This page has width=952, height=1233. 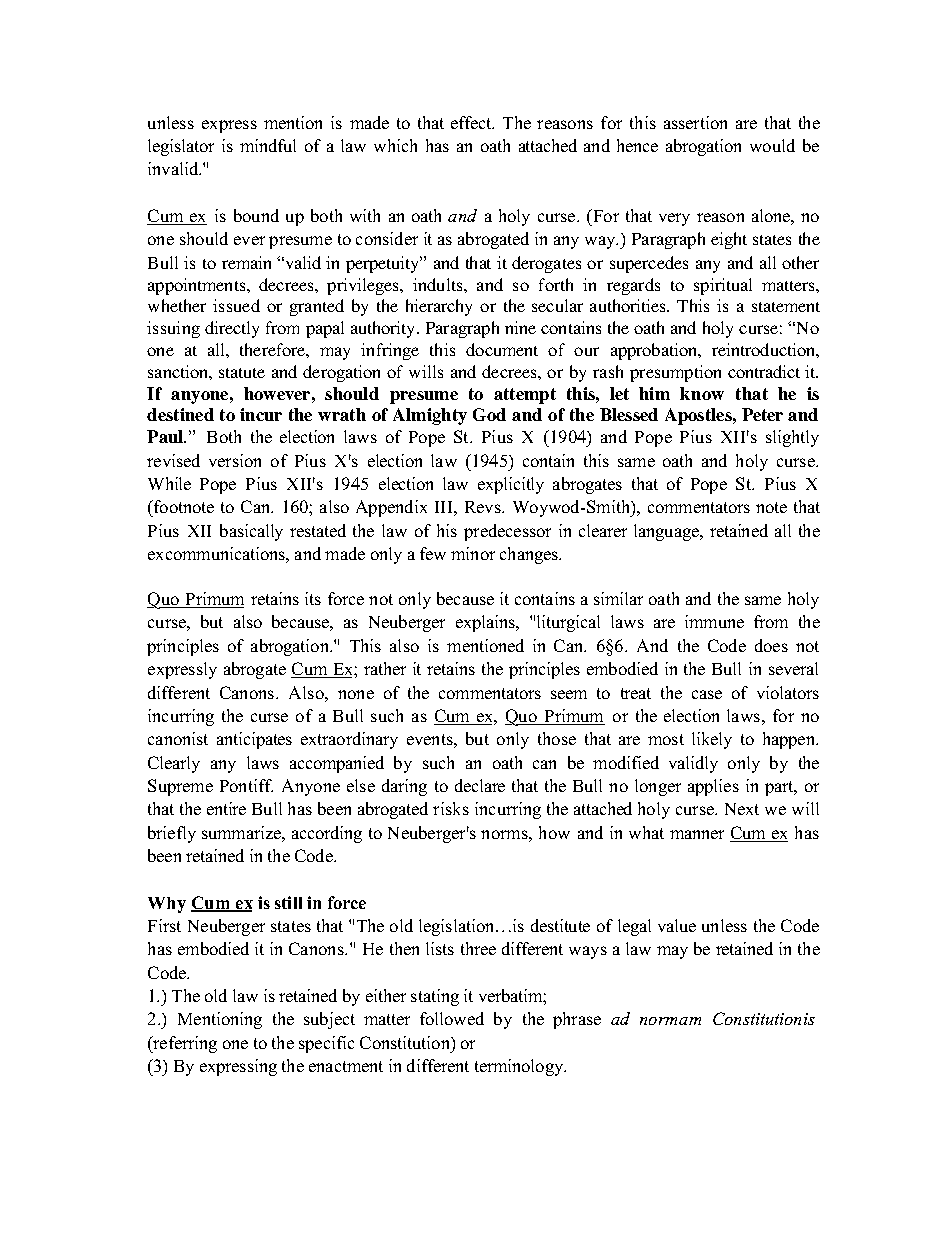 I want to click on explains, so click(x=487, y=623).
